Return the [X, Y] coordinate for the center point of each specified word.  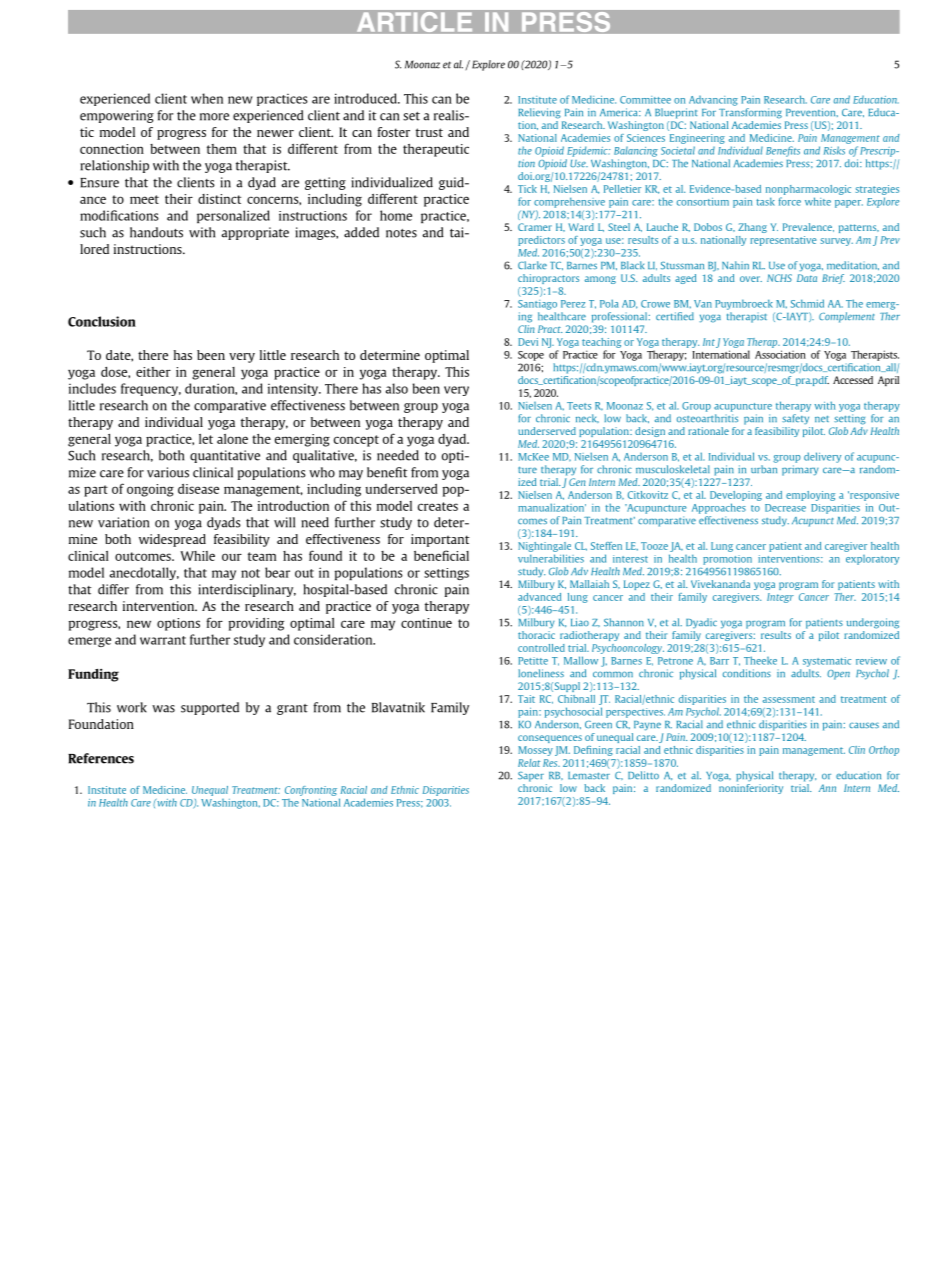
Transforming [750, 113]
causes [864, 725]
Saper [531, 777]
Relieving [540, 113]
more [214, 117]
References [101, 758]
